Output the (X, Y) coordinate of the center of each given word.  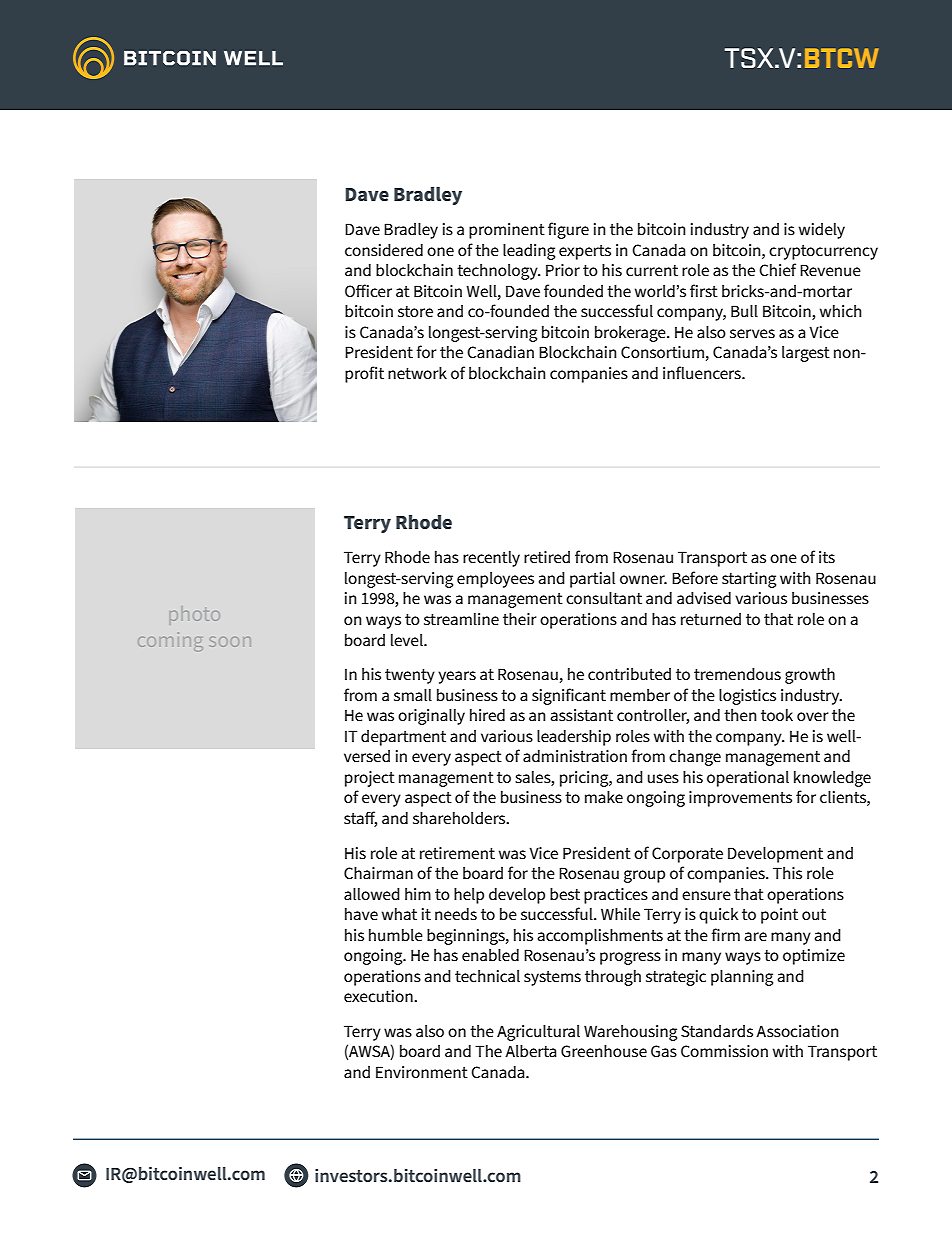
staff (360, 819)
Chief (777, 269)
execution (379, 996)
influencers (703, 372)
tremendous (737, 674)
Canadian (500, 352)
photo (195, 615)
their (520, 619)
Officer (368, 290)
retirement (457, 853)
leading (529, 252)
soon (230, 642)
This (787, 873)
